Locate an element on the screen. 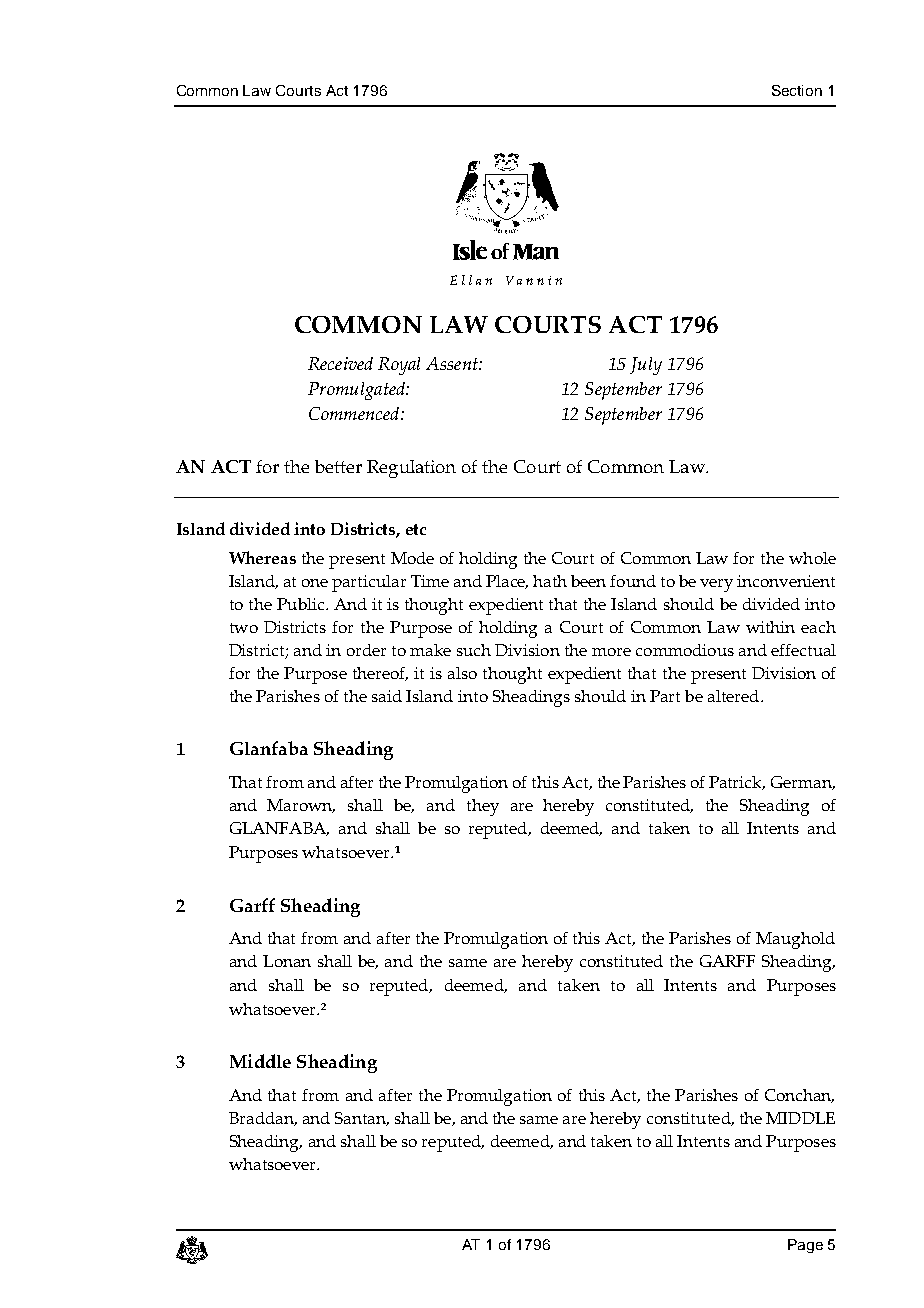  one is located at coordinates (315, 583).
